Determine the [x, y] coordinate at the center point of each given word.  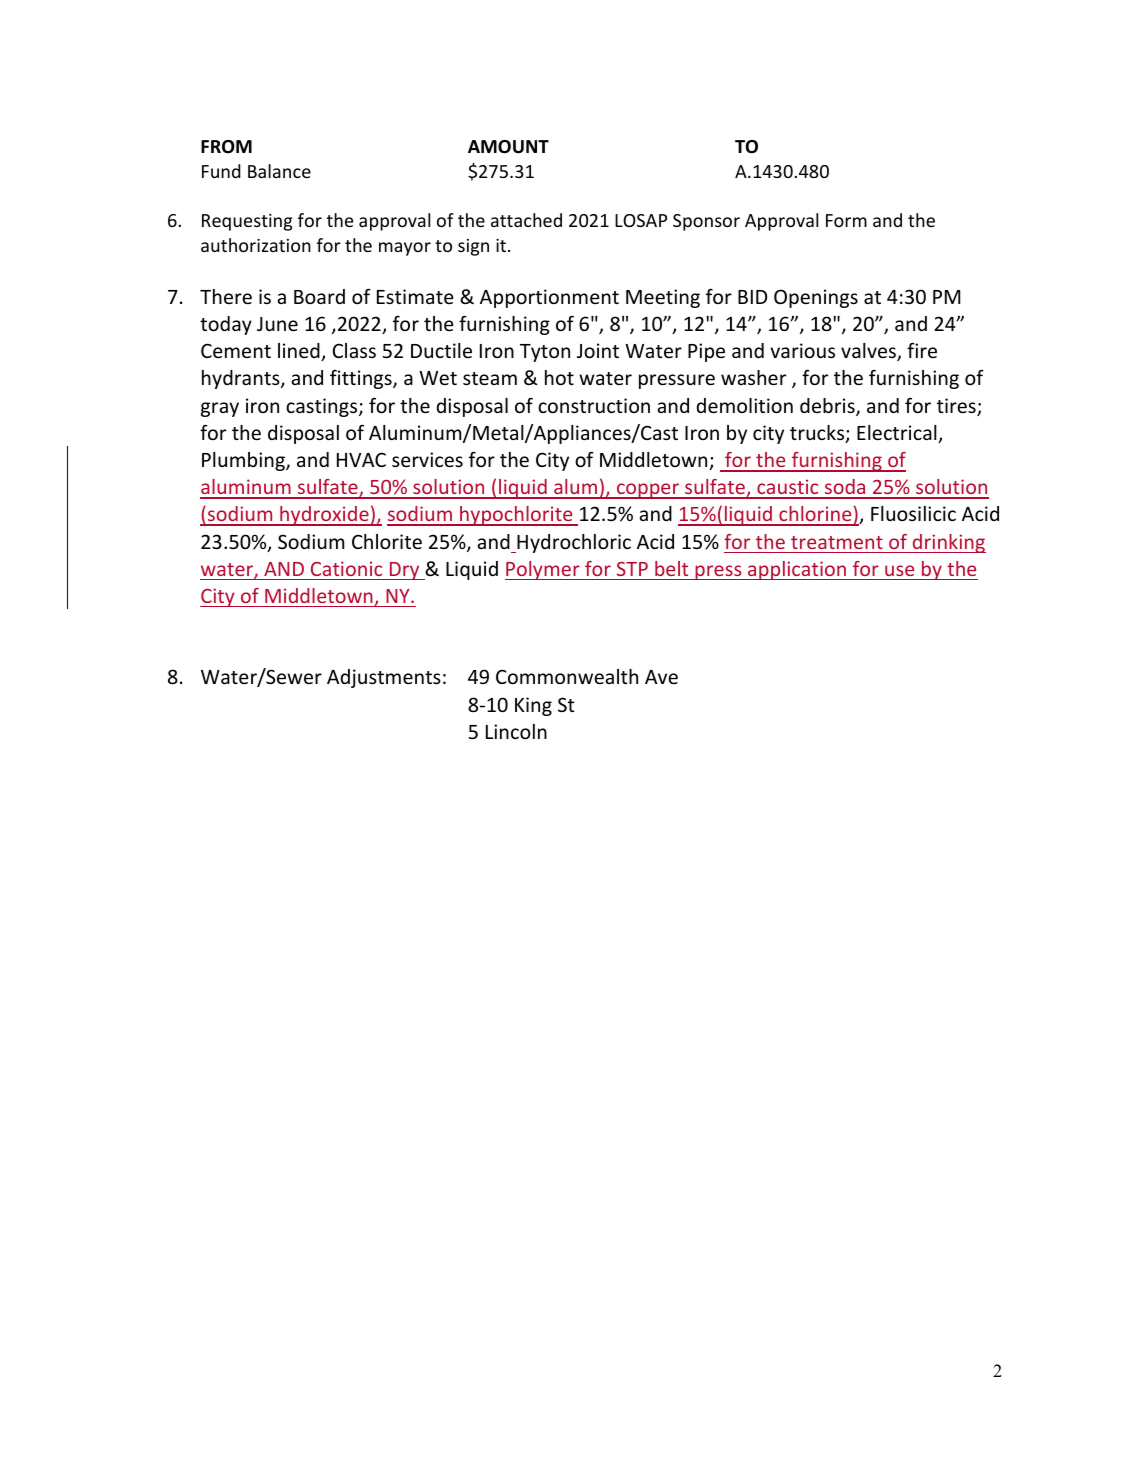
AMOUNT [508, 147]
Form [846, 220]
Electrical [898, 434]
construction [594, 405]
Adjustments [384, 678]
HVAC [361, 459]
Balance [279, 171]
